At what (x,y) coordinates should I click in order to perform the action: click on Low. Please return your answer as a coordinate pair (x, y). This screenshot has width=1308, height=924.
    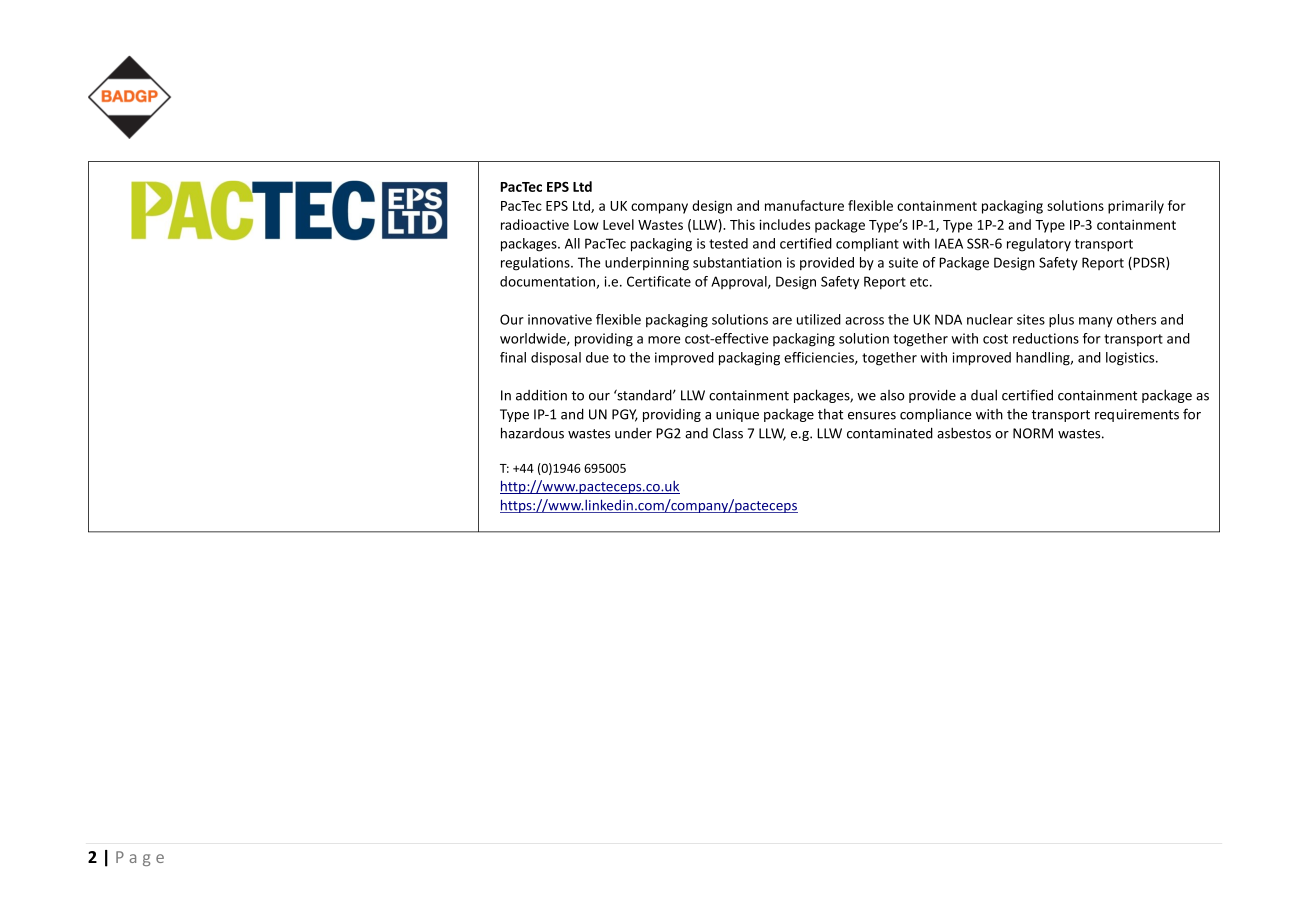
    Looking at the image, I should click on (586, 225).
